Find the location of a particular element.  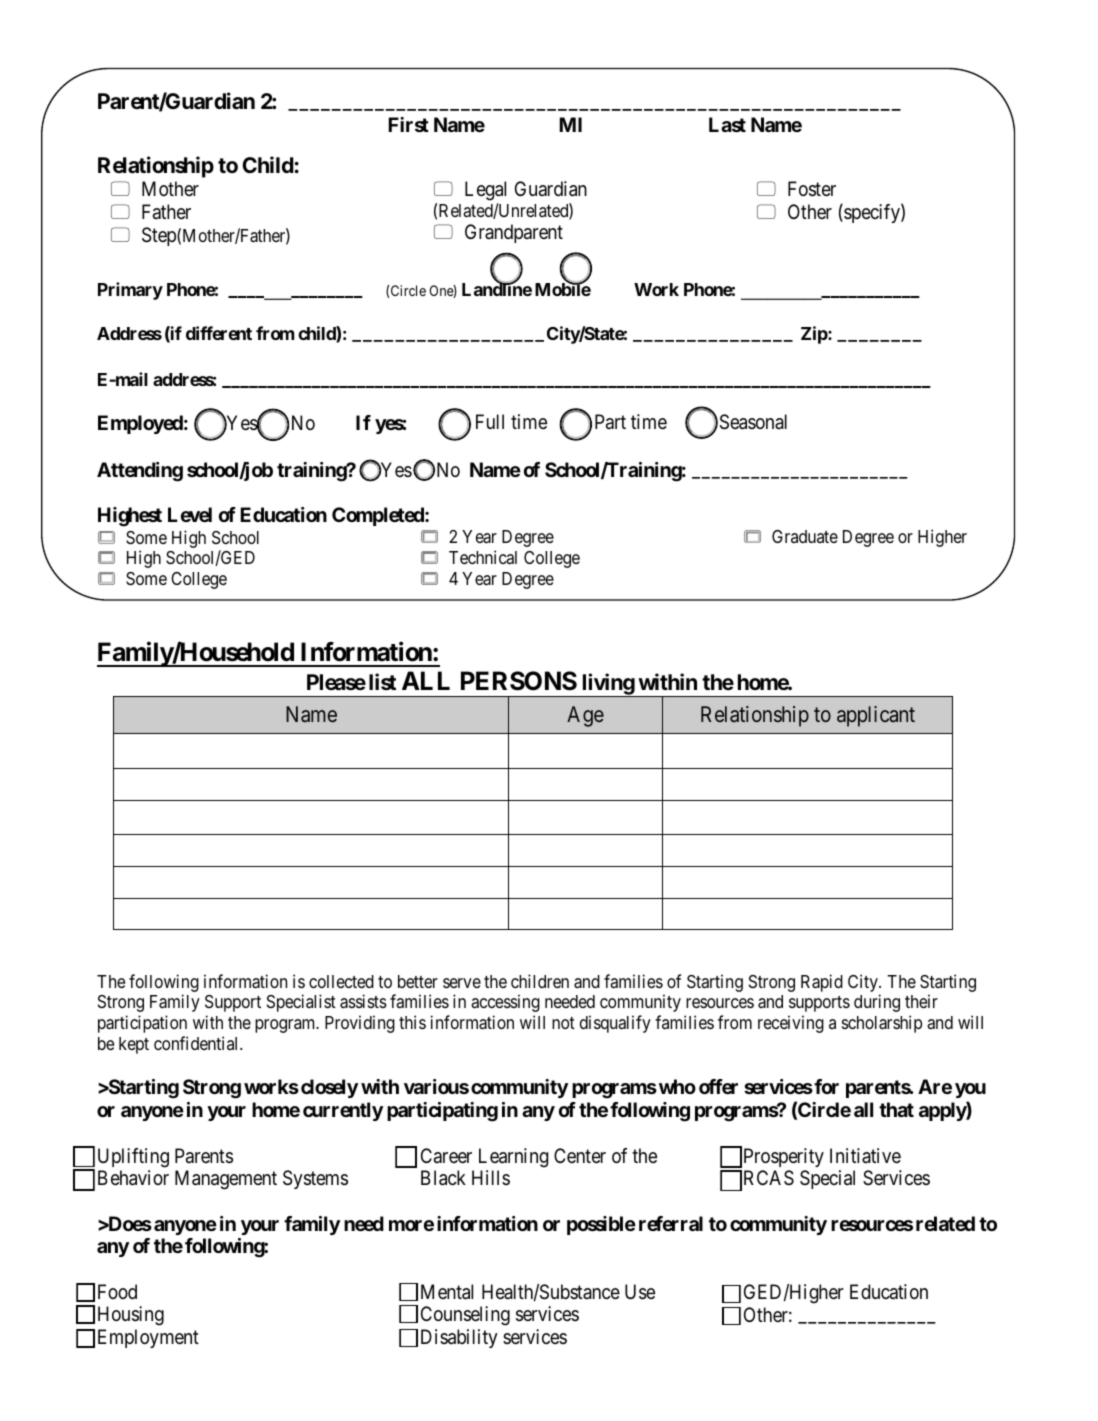

Legal is located at coordinates (485, 191).
